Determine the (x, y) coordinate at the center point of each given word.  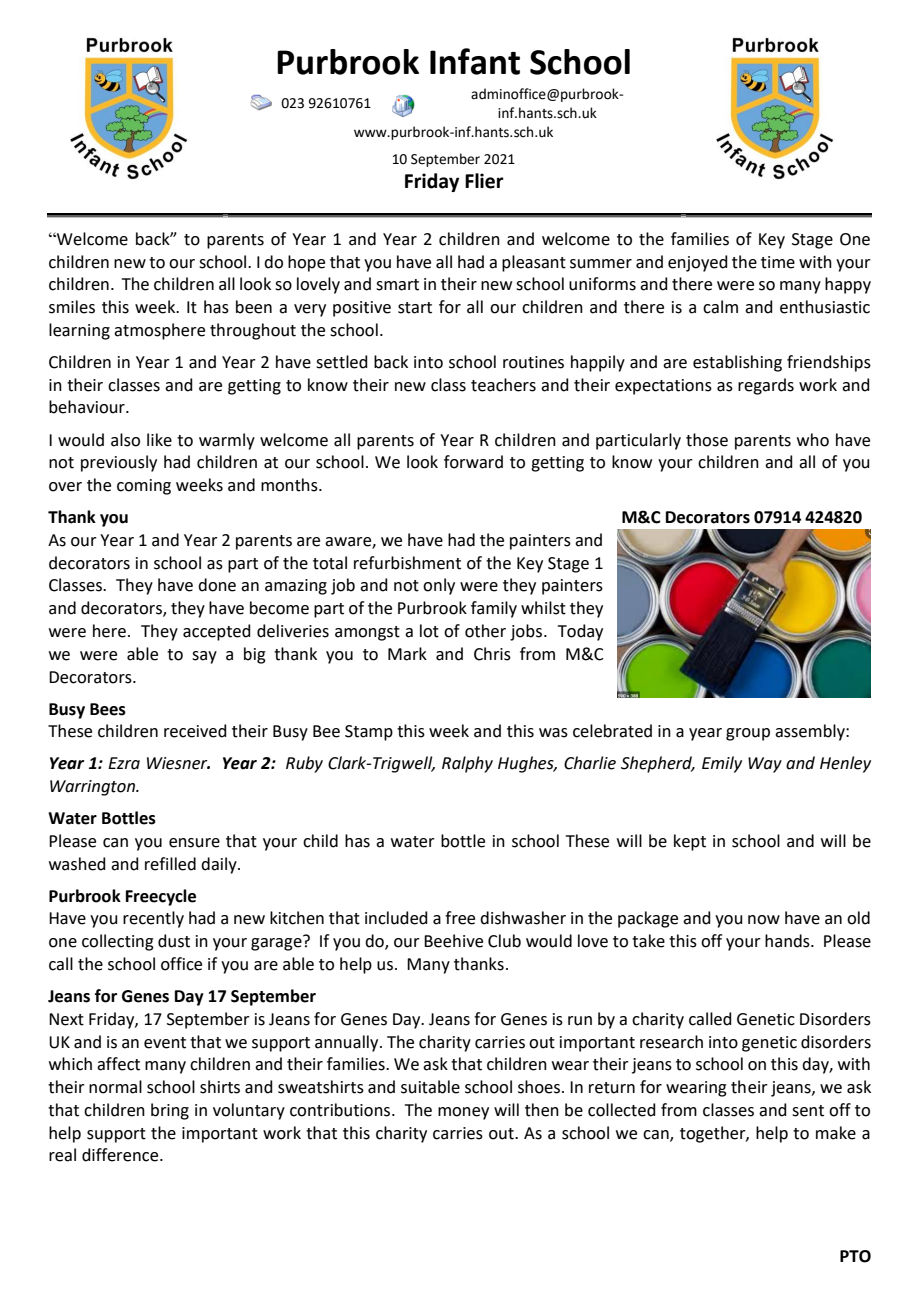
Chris (492, 654)
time (778, 262)
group (748, 734)
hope (306, 263)
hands (788, 941)
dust (174, 941)
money (463, 1113)
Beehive (453, 941)
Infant (475, 61)
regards (766, 386)
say (204, 657)
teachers (503, 385)
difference (121, 1155)
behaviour (88, 407)
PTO (855, 1256)
